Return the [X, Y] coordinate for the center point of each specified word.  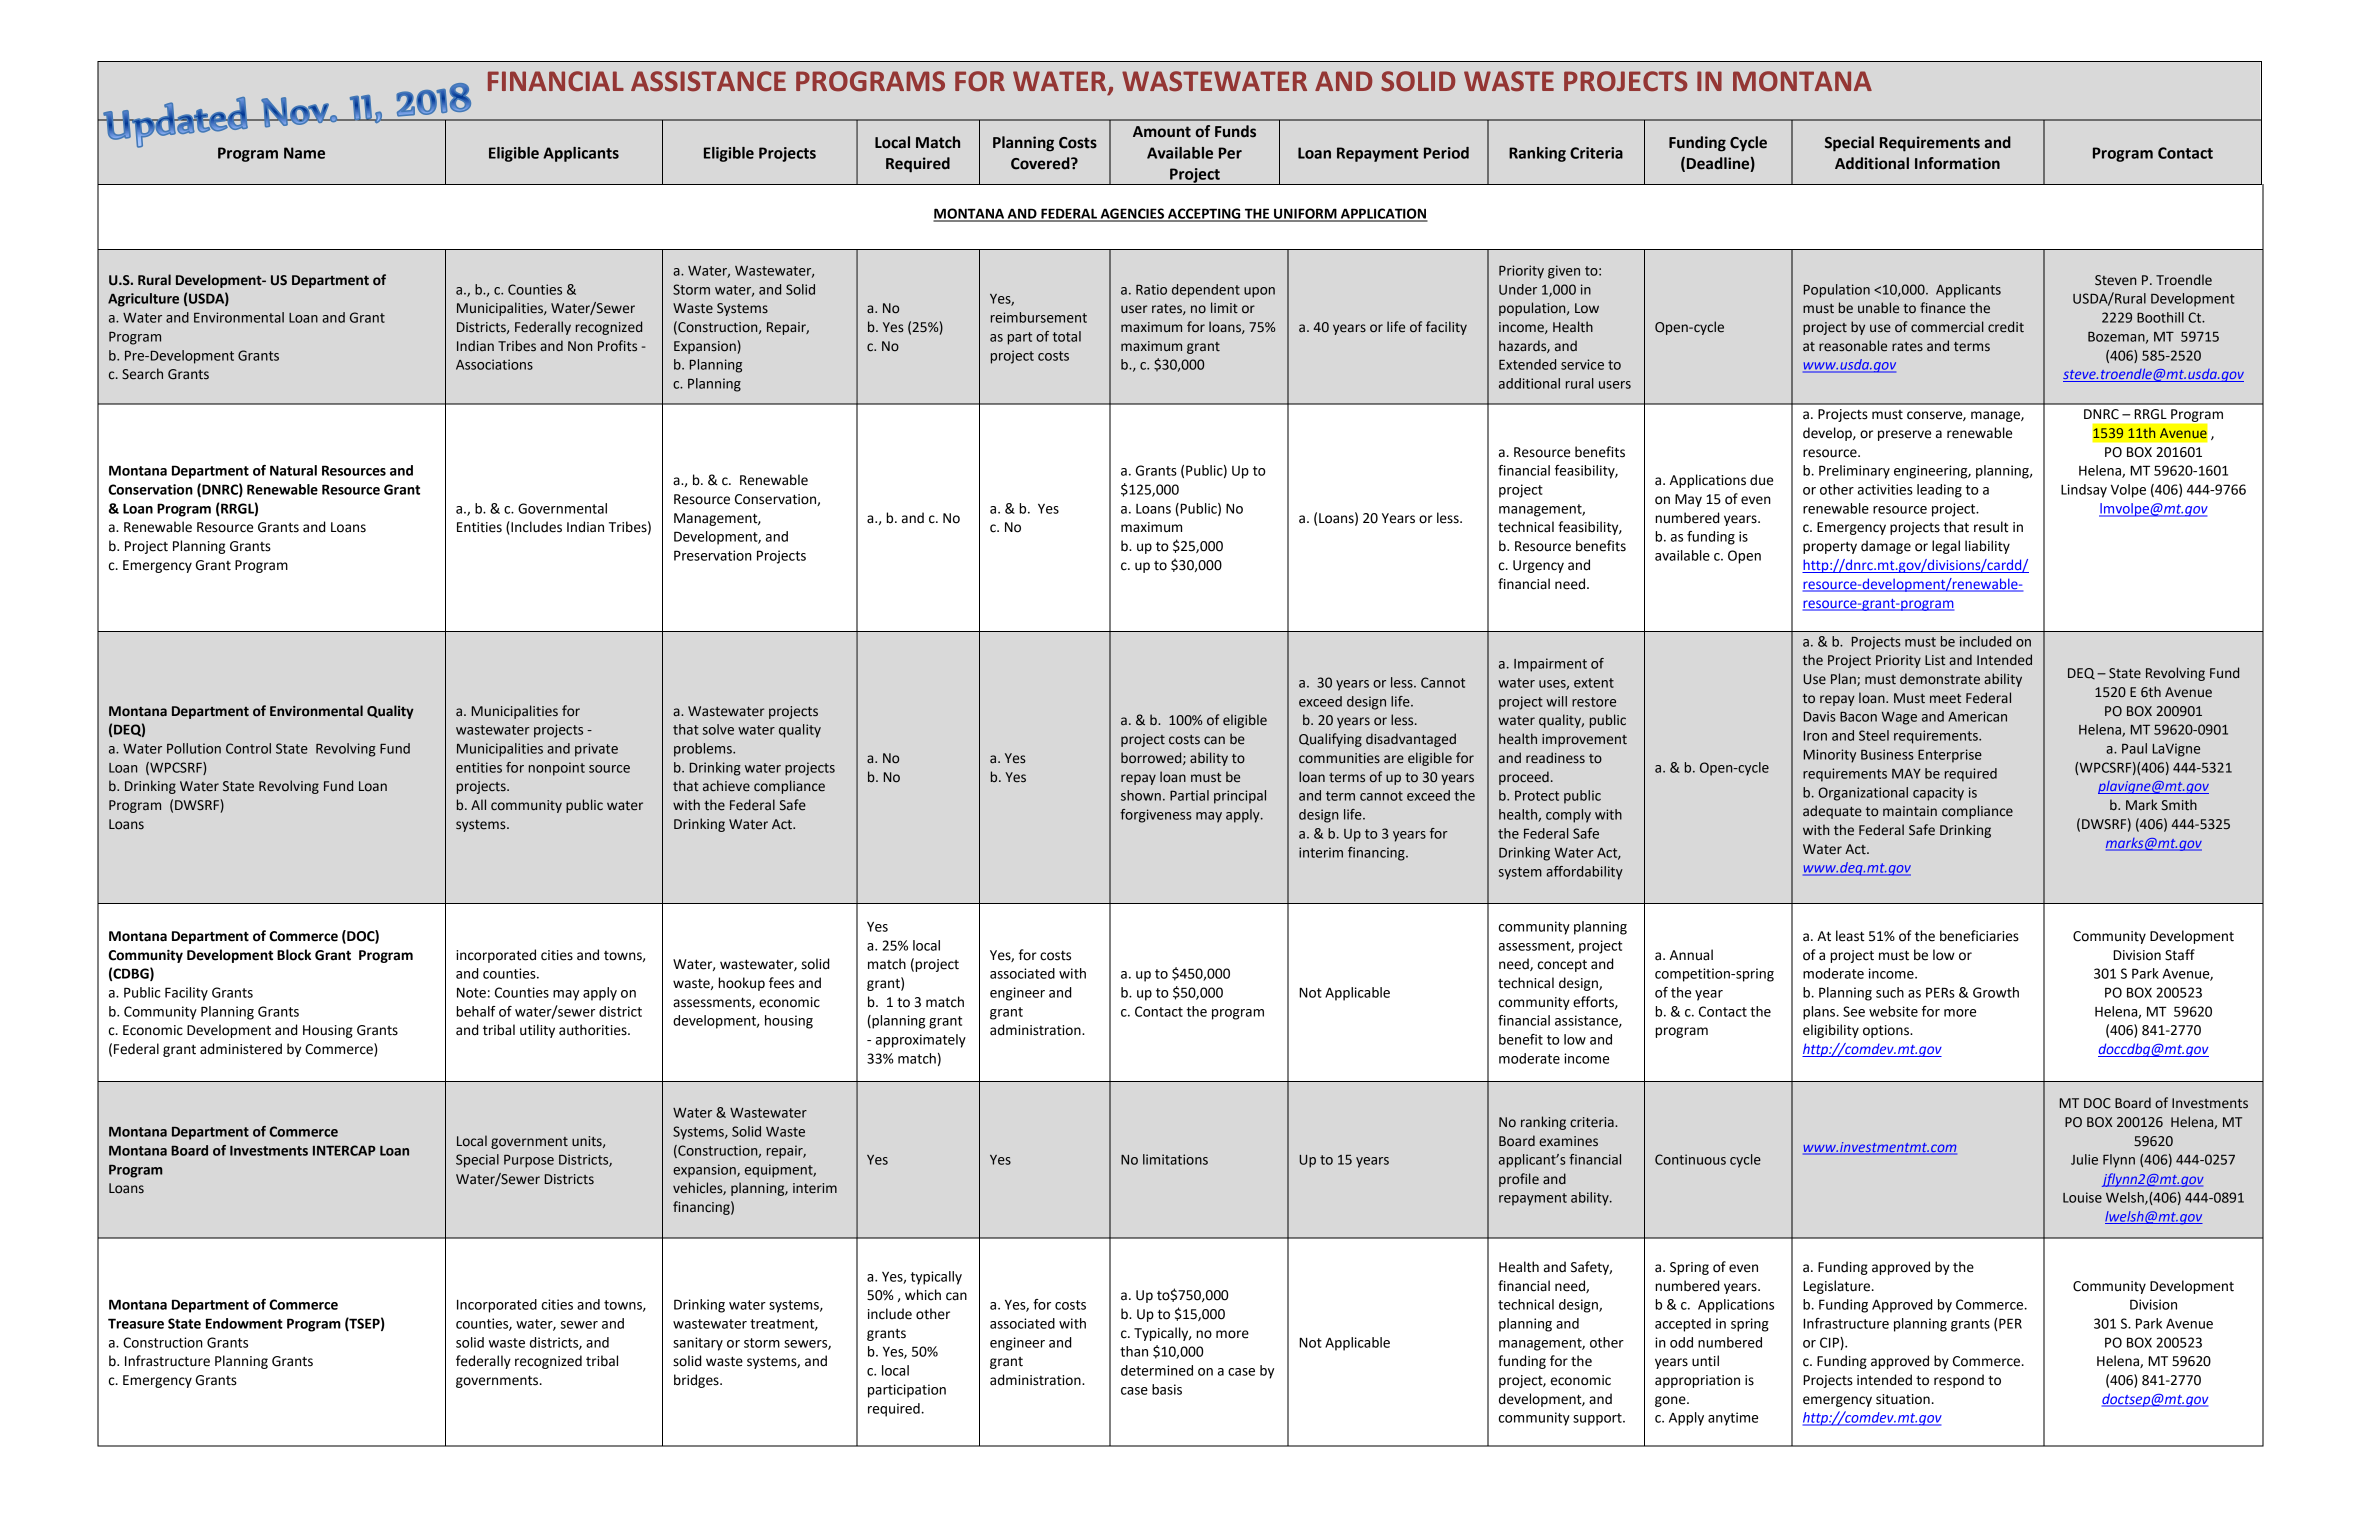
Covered [1041, 163]
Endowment [244, 1323]
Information [1957, 163]
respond [1959, 1381]
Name [304, 153]
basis [1167, 1389]
